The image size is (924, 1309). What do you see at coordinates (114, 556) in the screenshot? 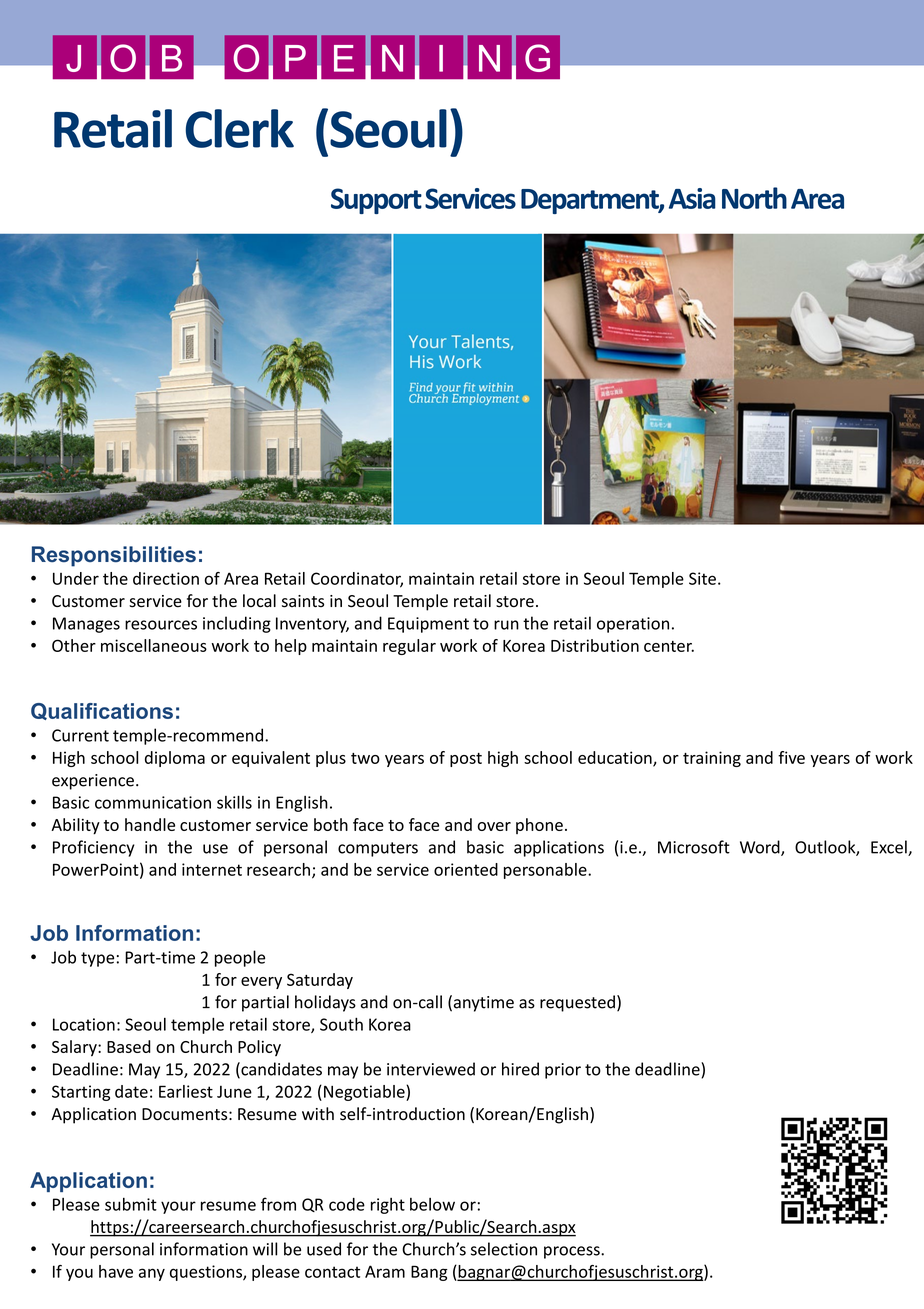
I see `Responsibilities` at bounding box center [114, 556].
